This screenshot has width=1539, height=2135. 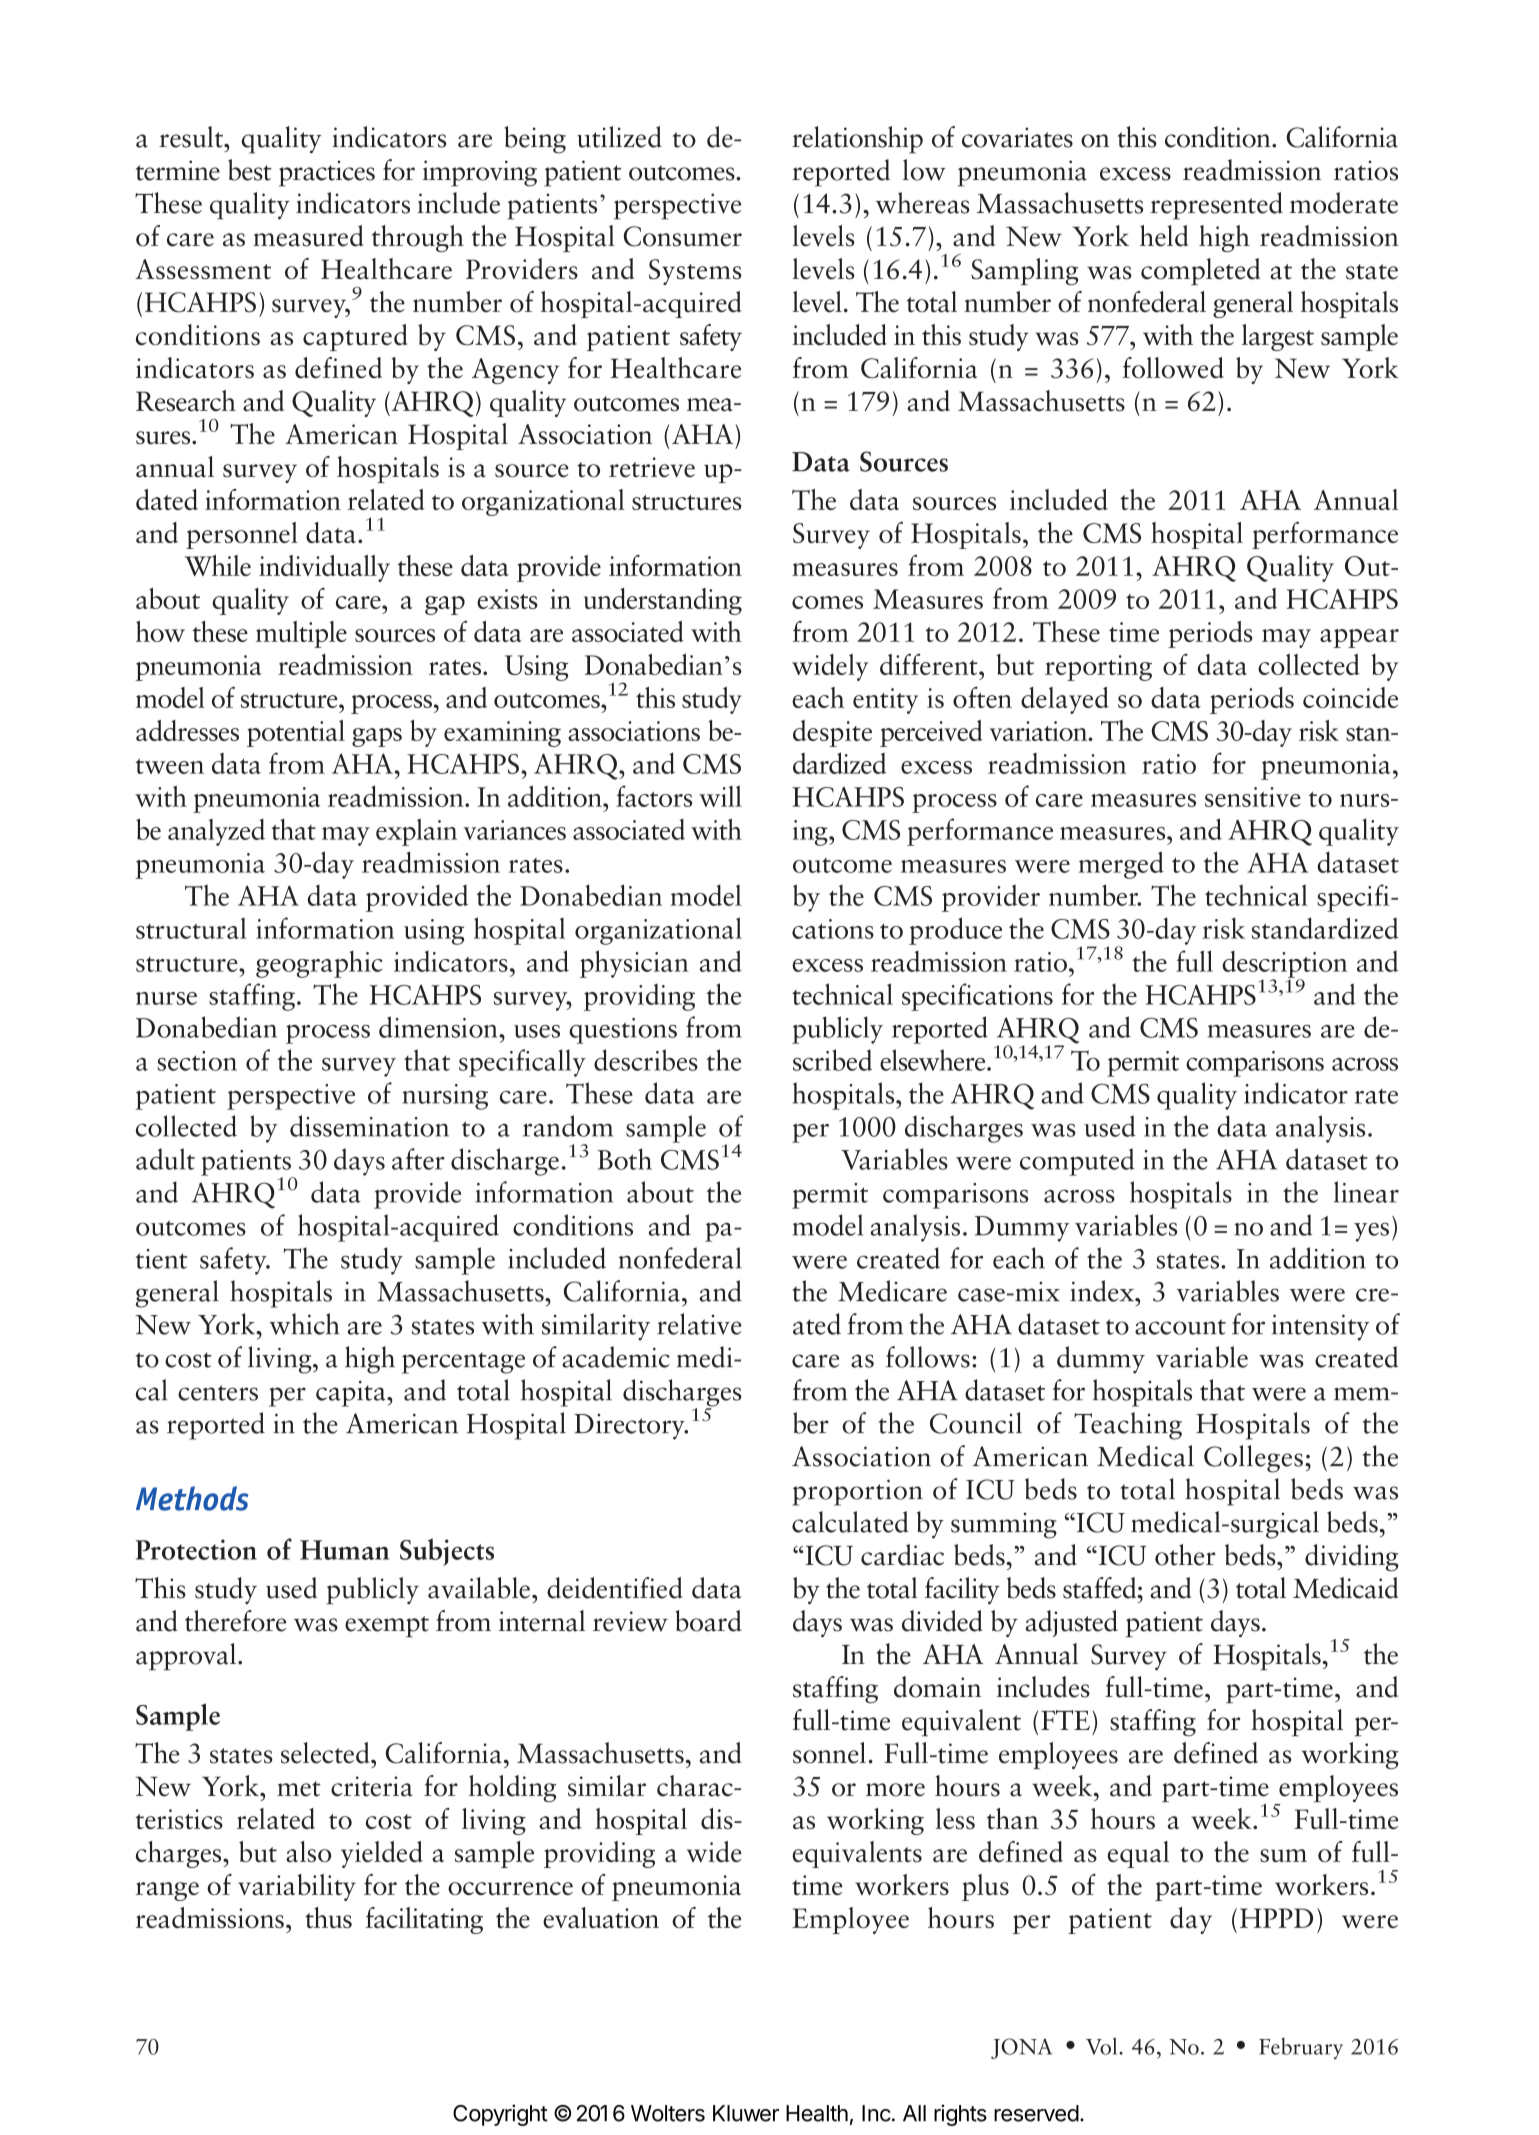 I want to click on Consumer, so click(x=683, y=236).
